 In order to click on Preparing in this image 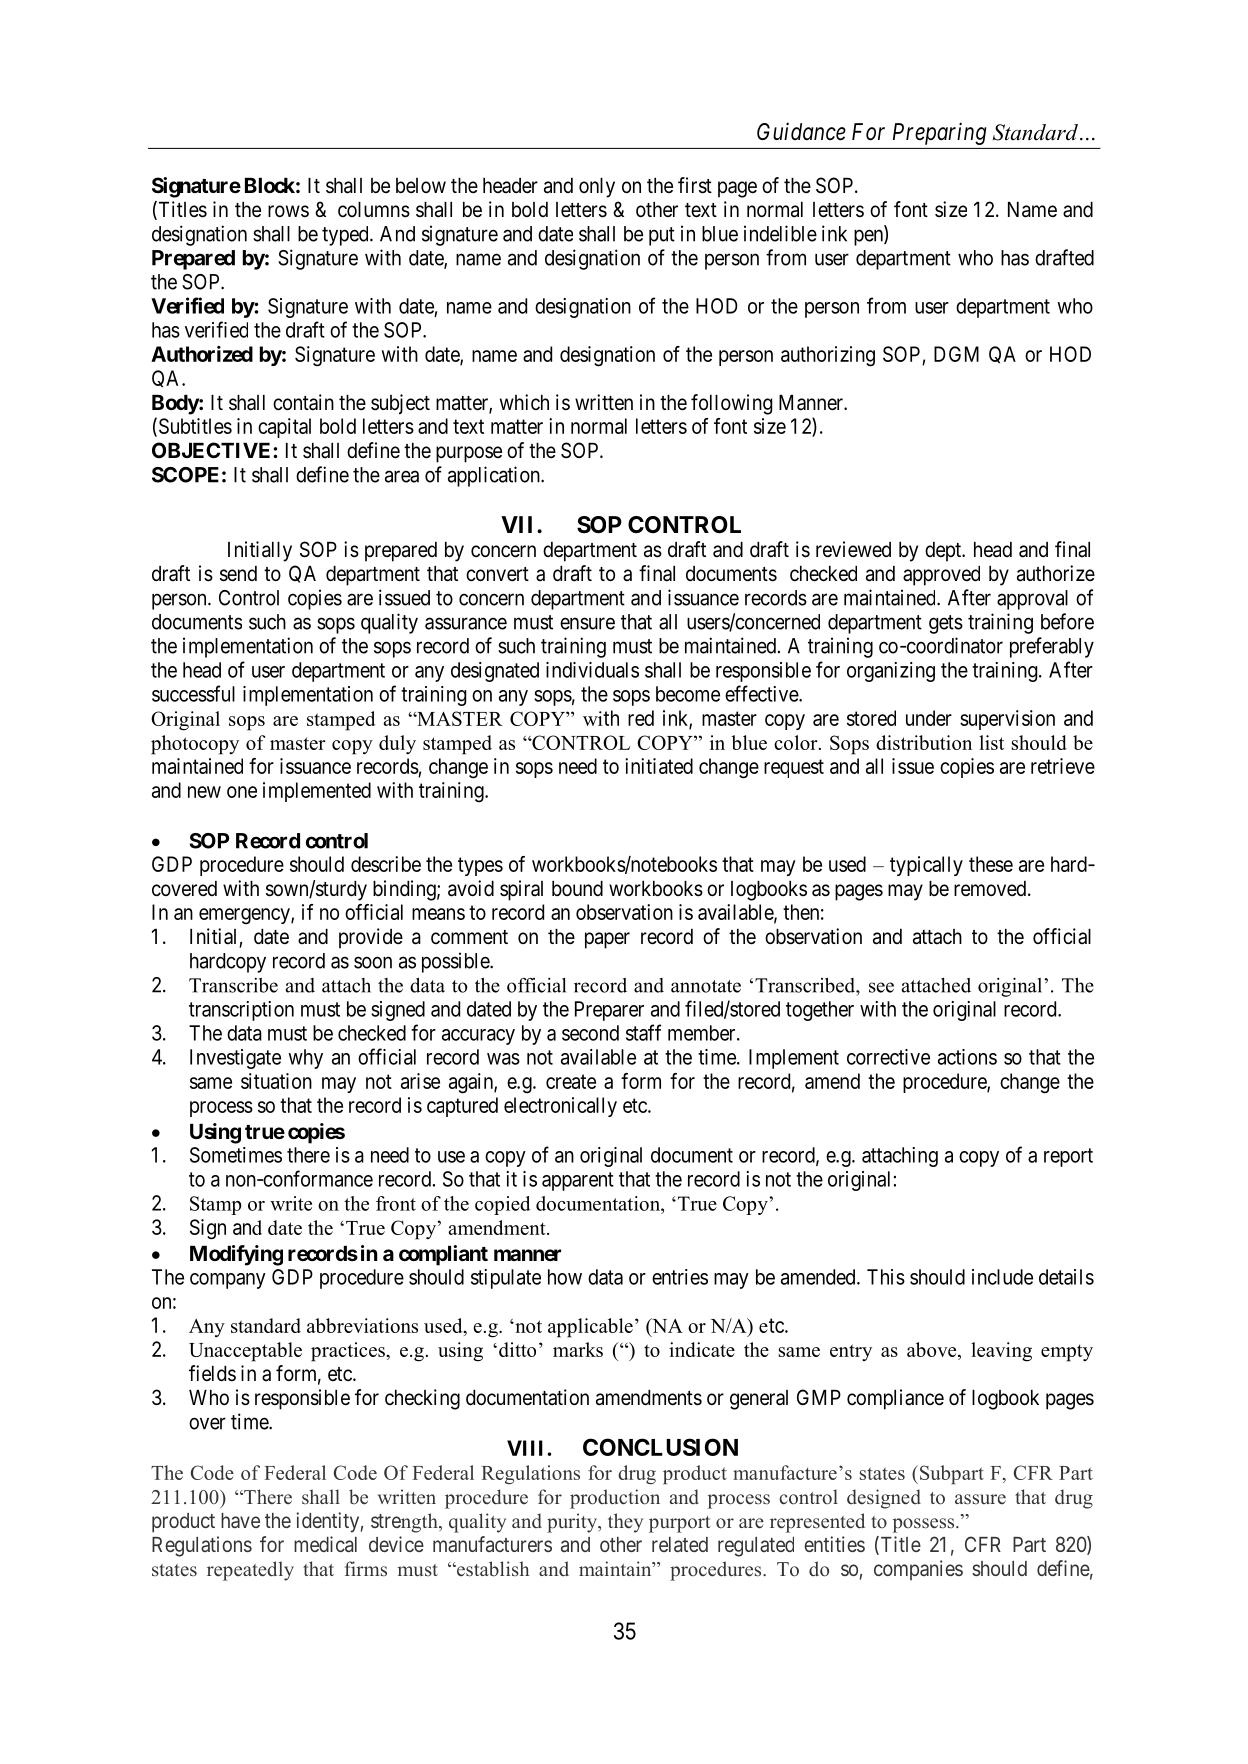, I will do `click(939, 134)`.
